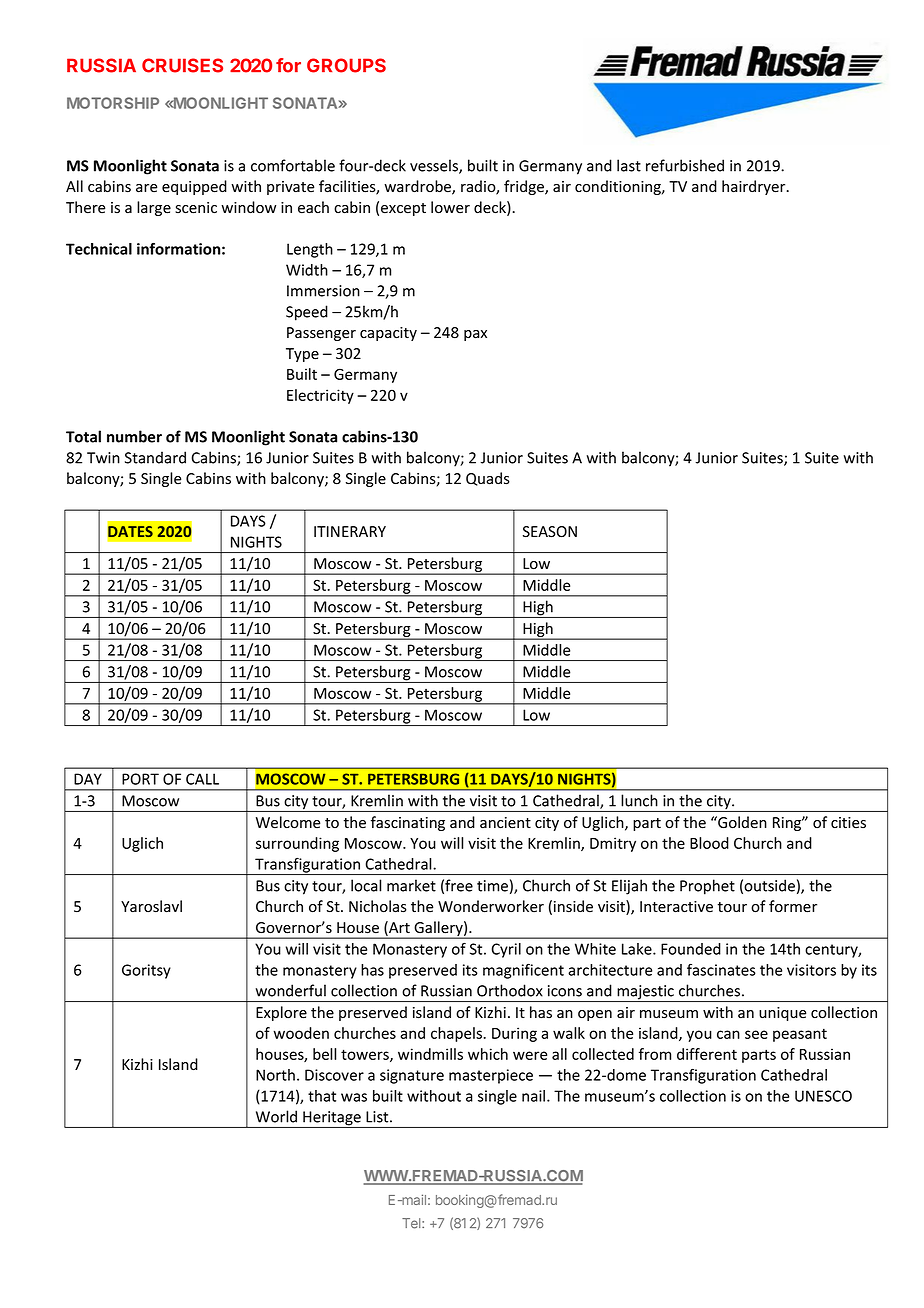 The height and width of the screenshot is (1308, 924). What do you see at coordinates (741, 822) in the screenshot?
I see `Golden` at bounding box center [741, 822].
